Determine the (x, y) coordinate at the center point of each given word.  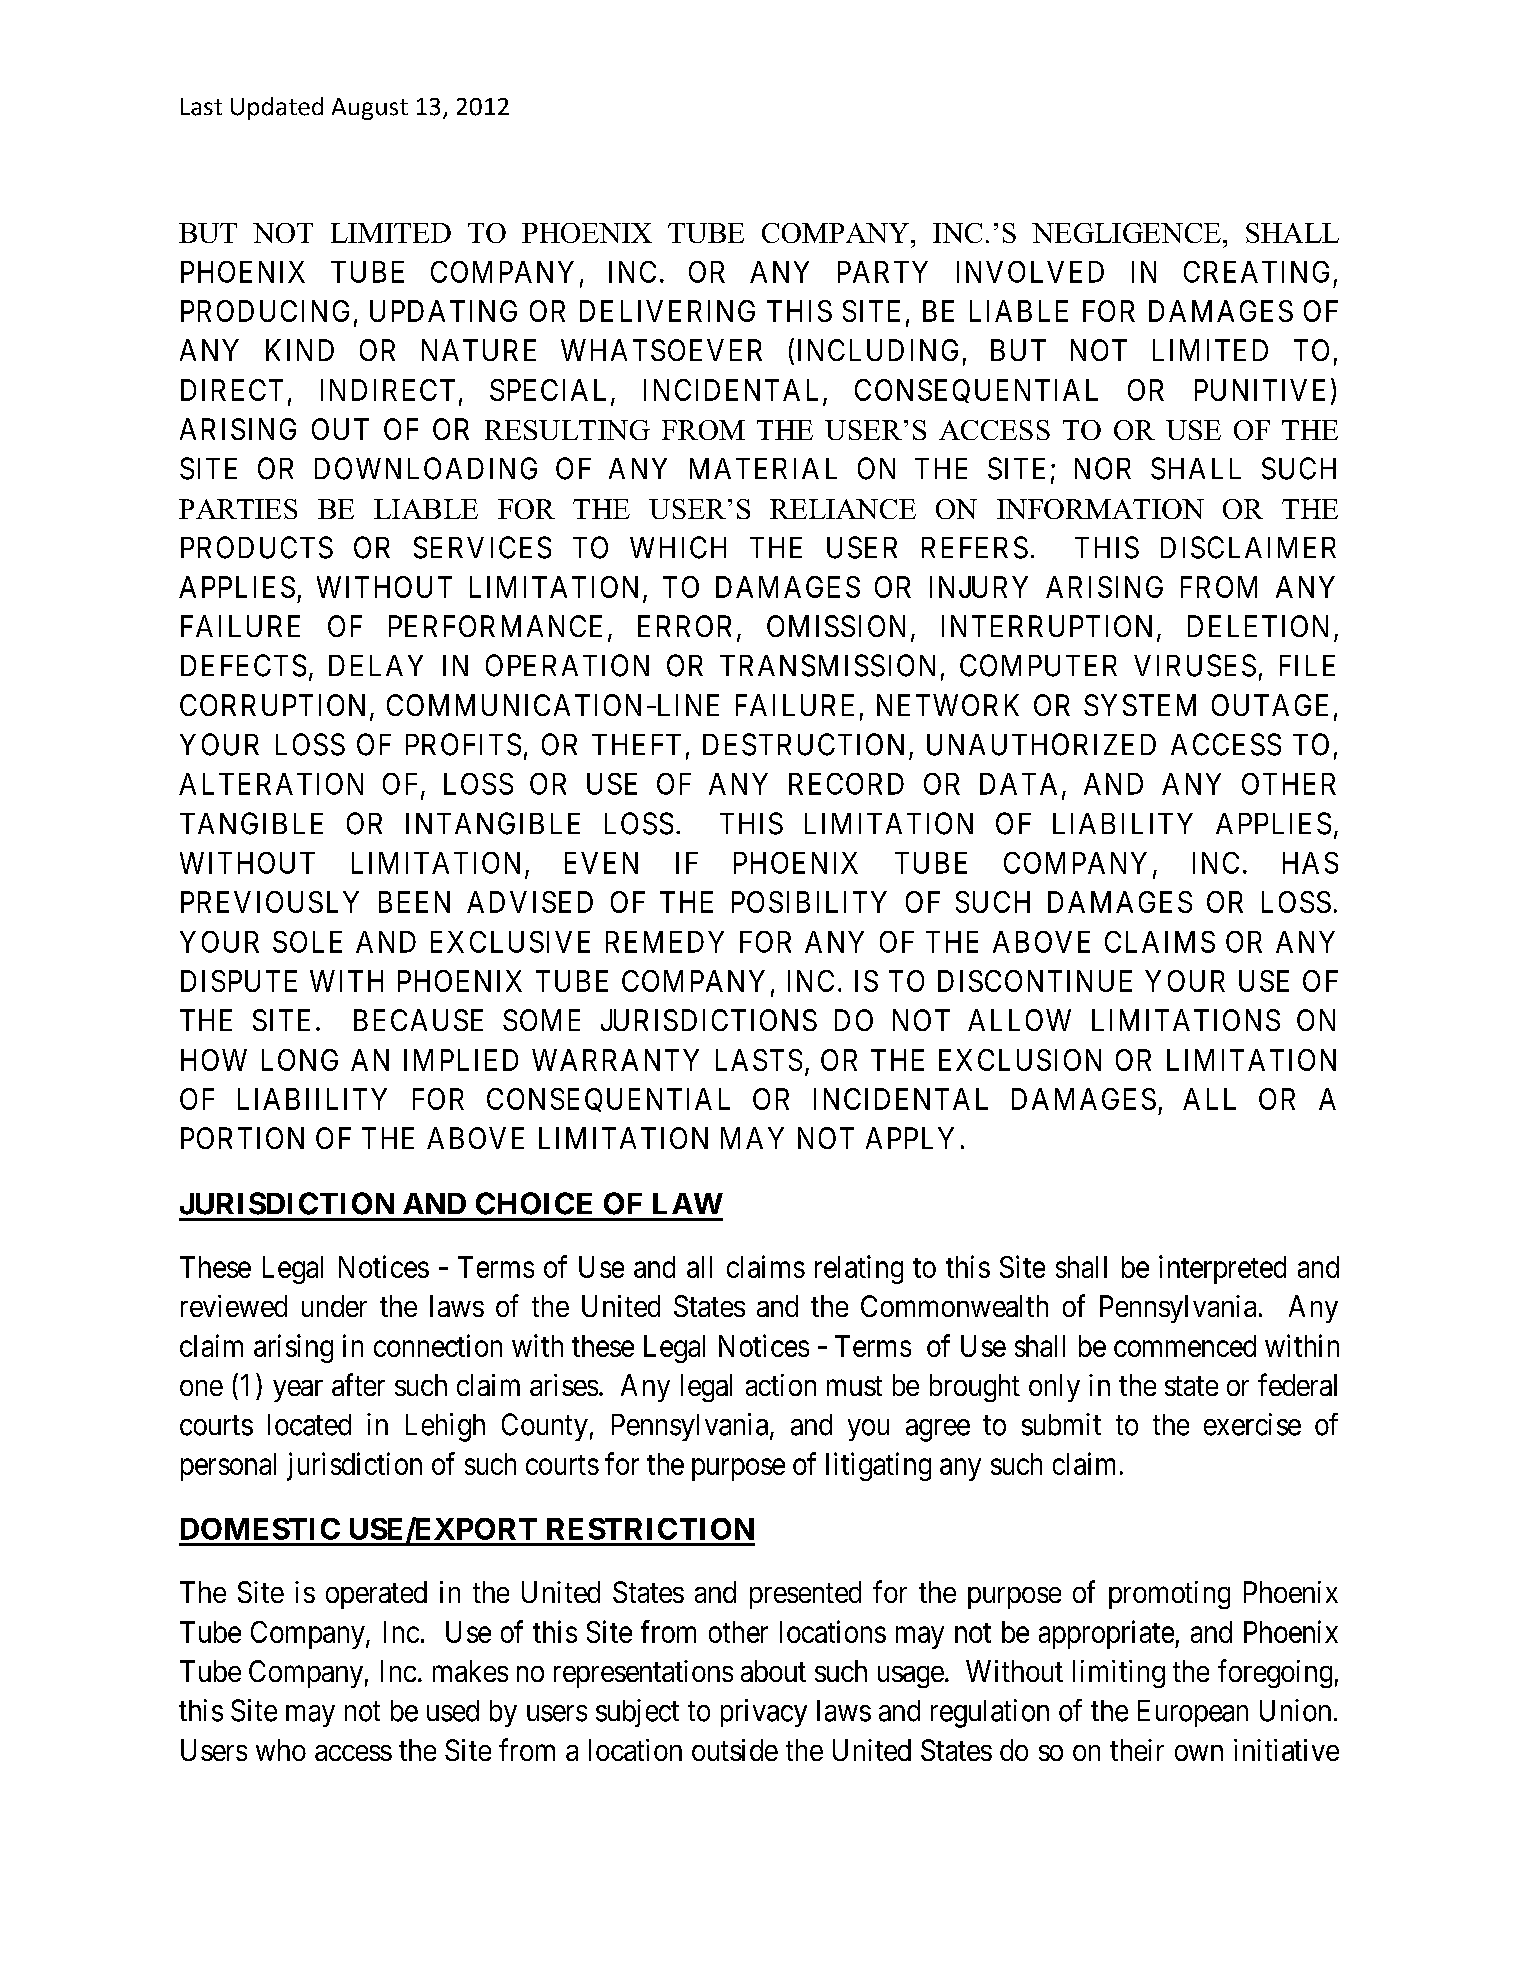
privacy (764, 1713)
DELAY (376, 665)
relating (859, 1269)
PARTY (883, 272)
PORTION (242, 1138)
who (281, 1750)
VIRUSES (1195, 665)
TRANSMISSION (827, 665)
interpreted (1222, 1269)
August (370, 109)
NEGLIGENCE (1126, 233)
